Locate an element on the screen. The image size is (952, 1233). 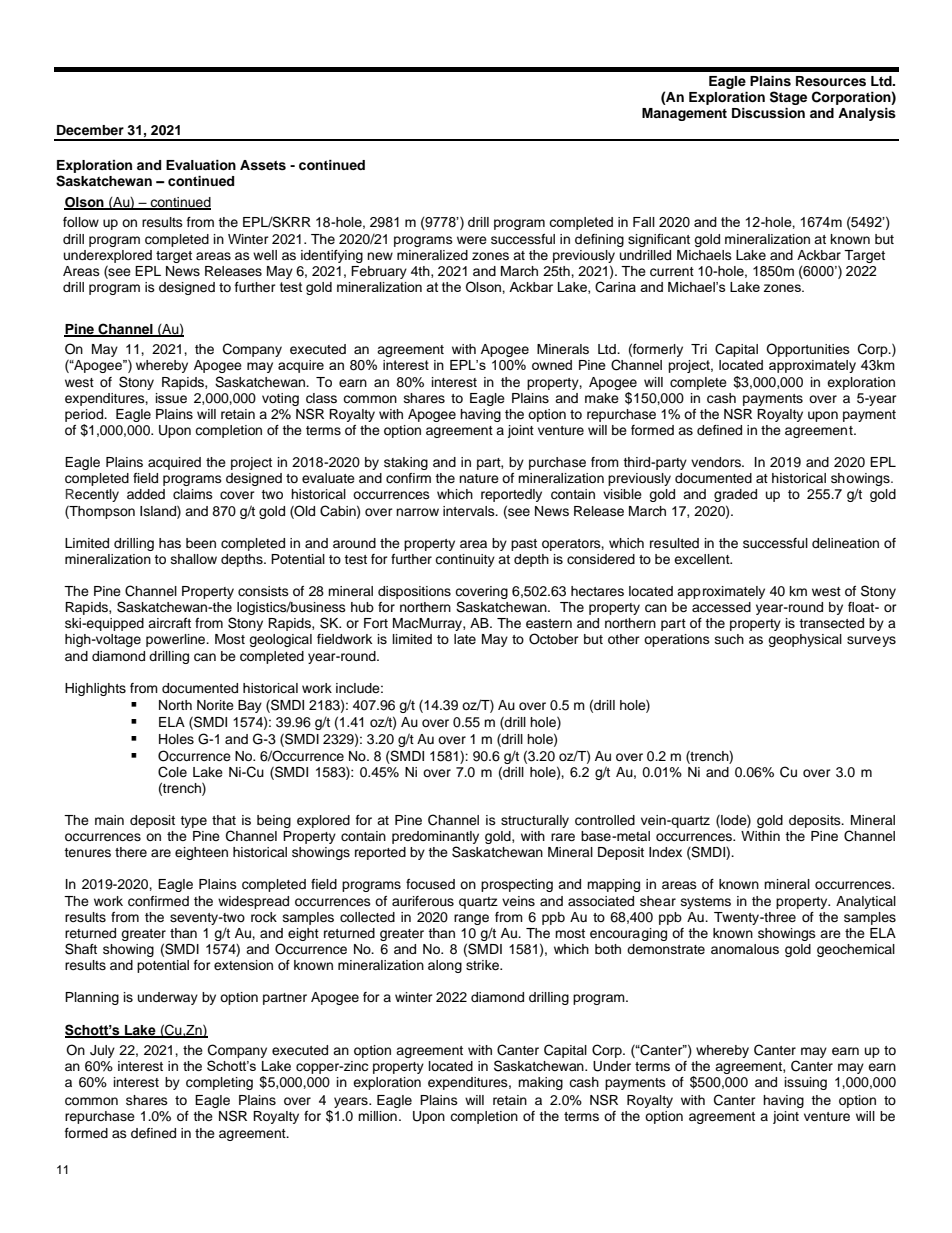
Cole is located at coordinates (172, 772).
